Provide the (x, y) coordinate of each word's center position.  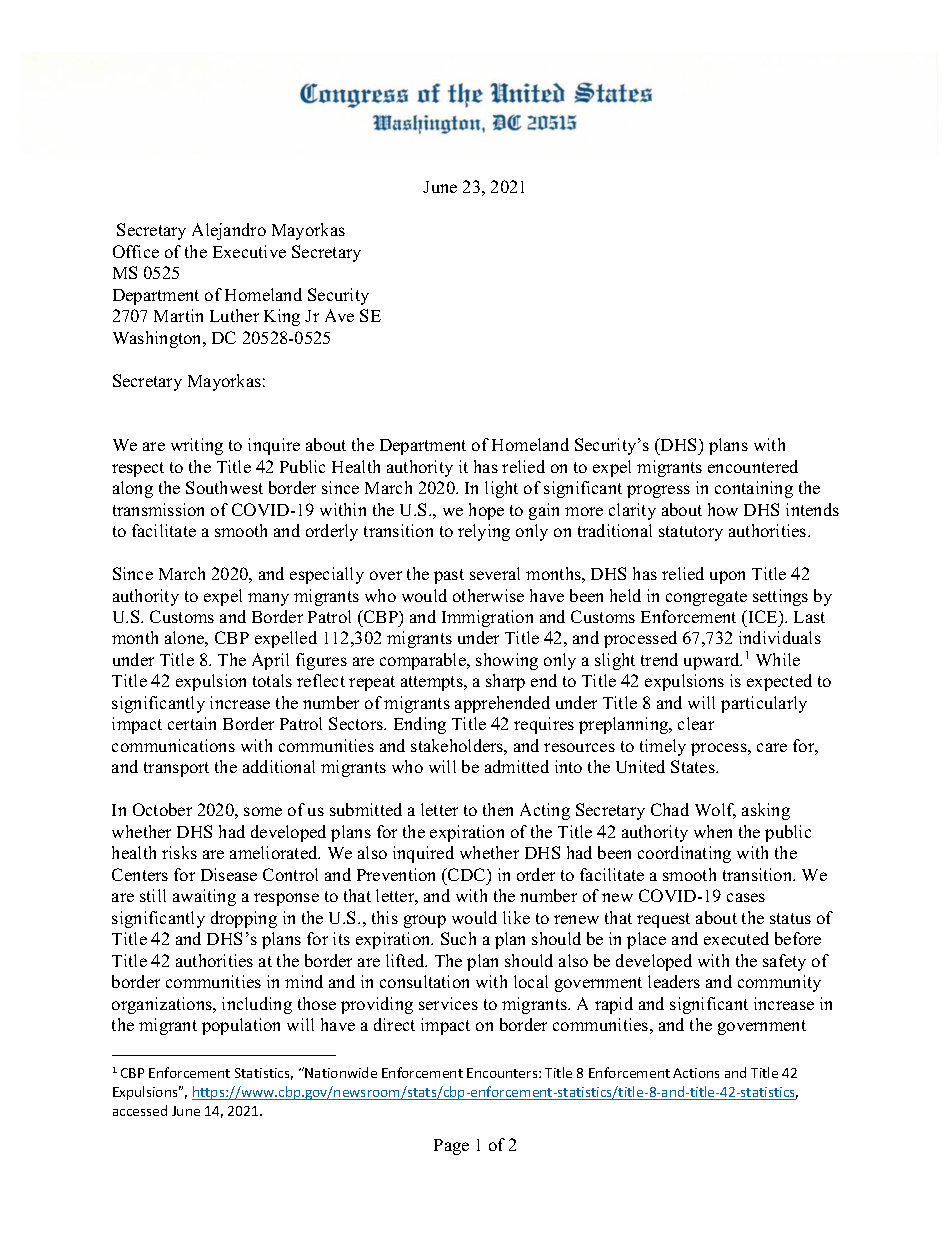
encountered (753, 466)
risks (179, 852)
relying (484, 532)
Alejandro (229, 231)
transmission (158, 509)
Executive (249, 251)
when (713, 831)
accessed (140, 1110)
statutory (691, 533)
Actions (696, 1073)
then (498, 809)
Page (451, 1147)
